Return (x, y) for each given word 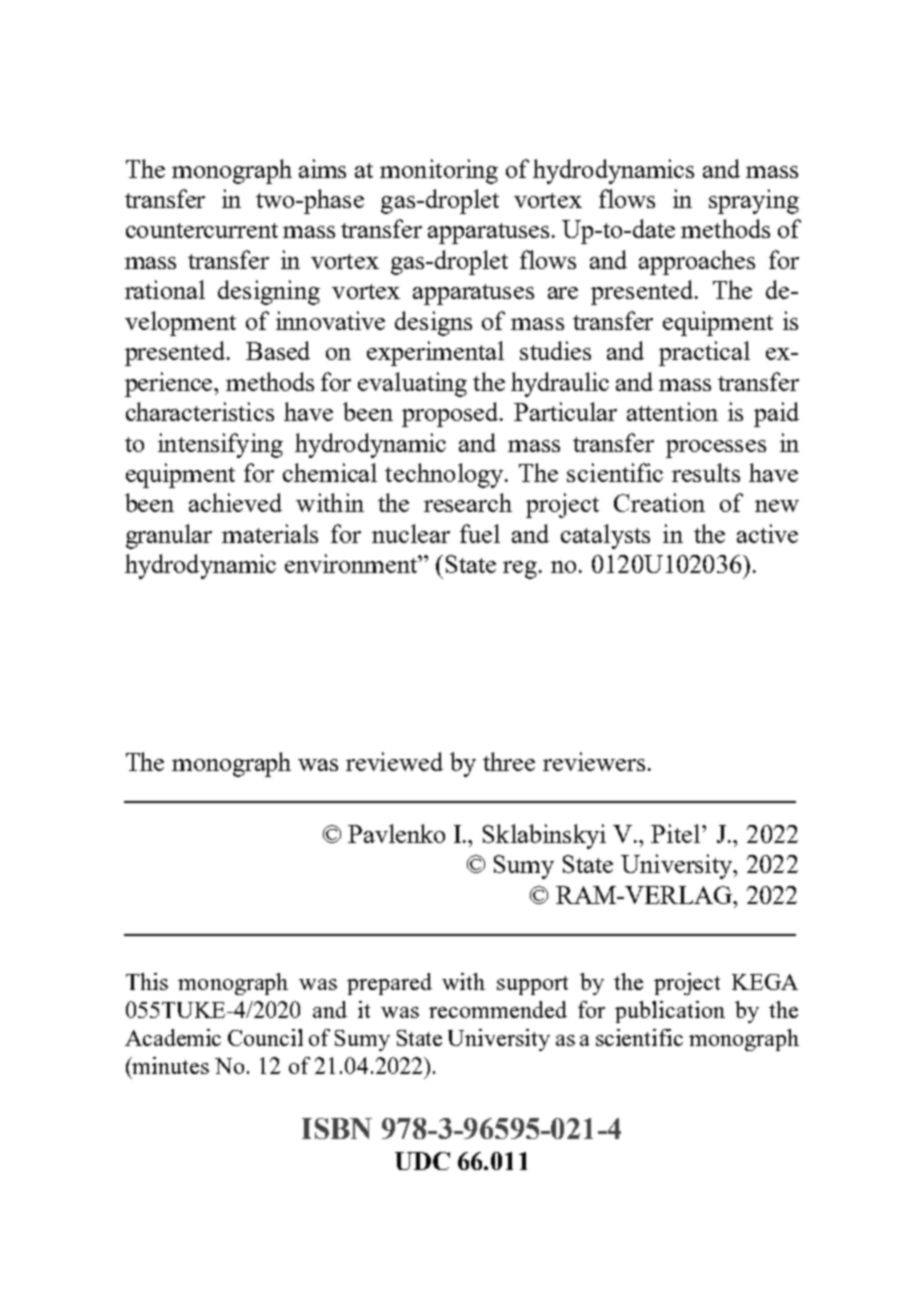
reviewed (394, 761)
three (509, 761)
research (468, 502)
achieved (235, 502)
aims (322, 168)
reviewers (594, 761)
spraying (754, 201)
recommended (498, 1009)
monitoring (439, 171)
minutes (170, 1065)
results (706, 472)
